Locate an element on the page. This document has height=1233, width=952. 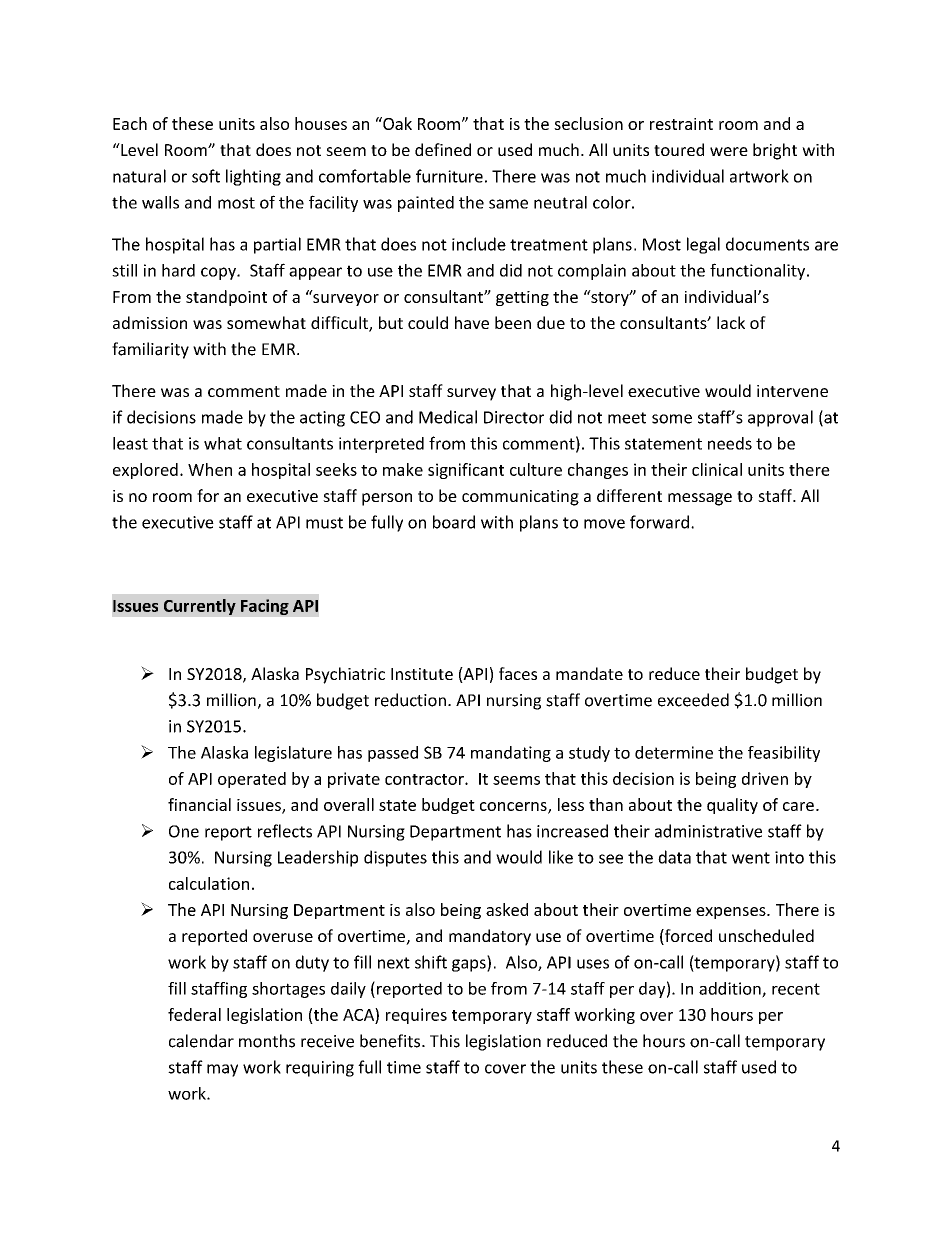
were is located at coordinates (729, 151).
